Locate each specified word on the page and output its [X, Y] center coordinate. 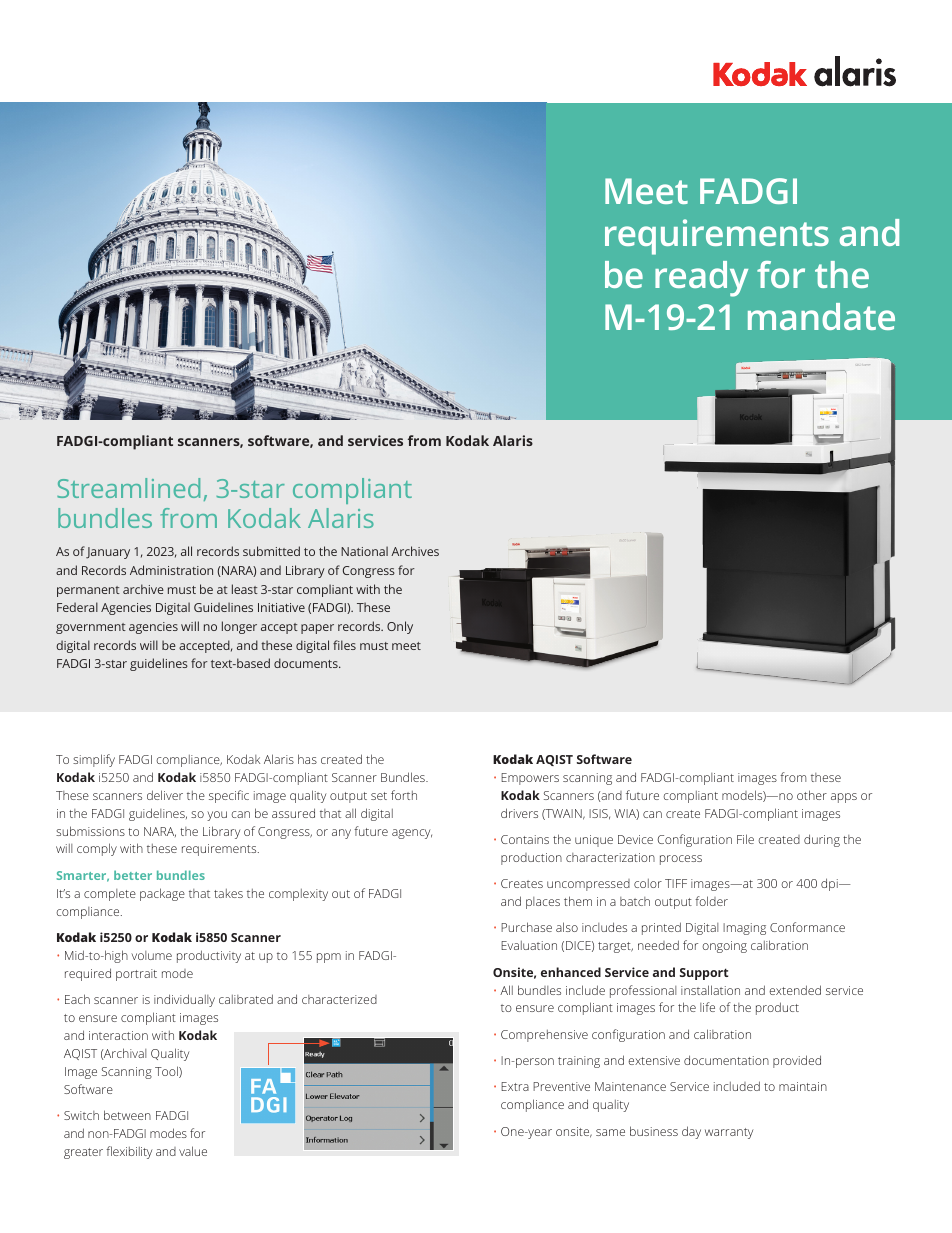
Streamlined [128, 488]
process [681, 860]
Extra [515, 1086]
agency [412, 834]
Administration [171, 570]
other [812, 795]
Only [400, 627]
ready [701, 279]
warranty [729, 1133]
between [127, 1115]
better [133, 875]
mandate [821, 316]
